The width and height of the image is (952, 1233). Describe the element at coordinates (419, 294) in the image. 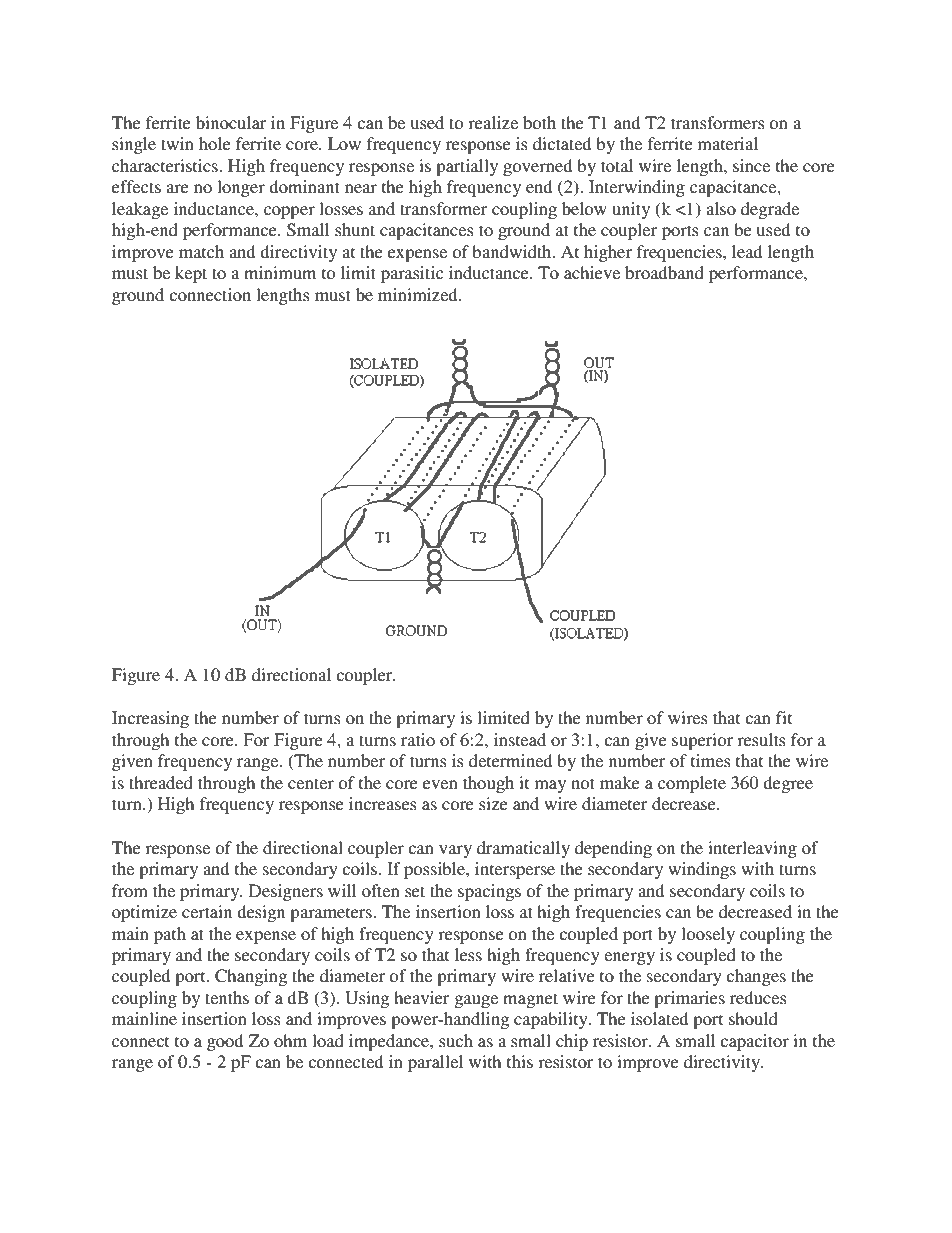

I see `minimized` at that location.
